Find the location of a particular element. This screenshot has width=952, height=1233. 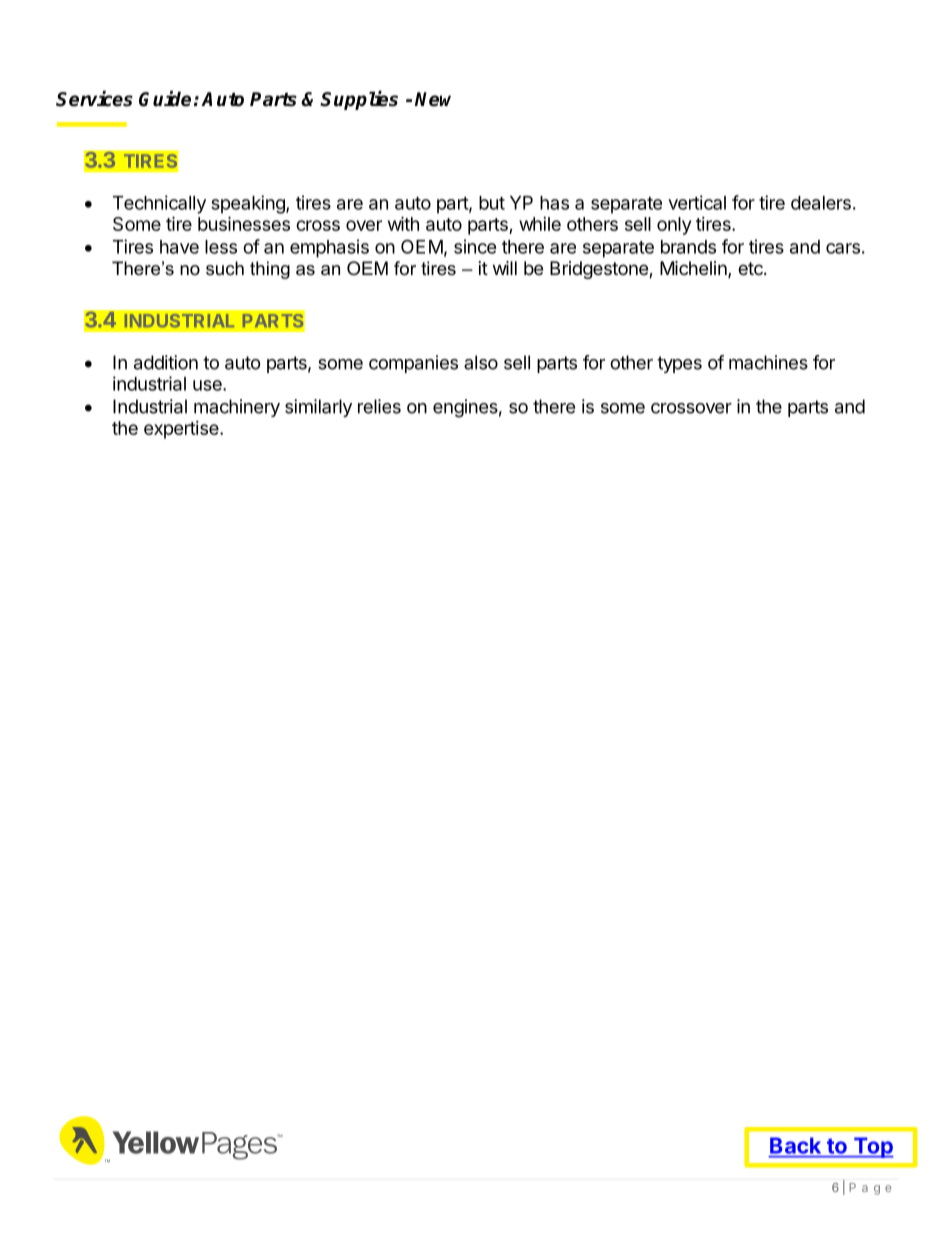

relies is located at coordinates (379, 406).
